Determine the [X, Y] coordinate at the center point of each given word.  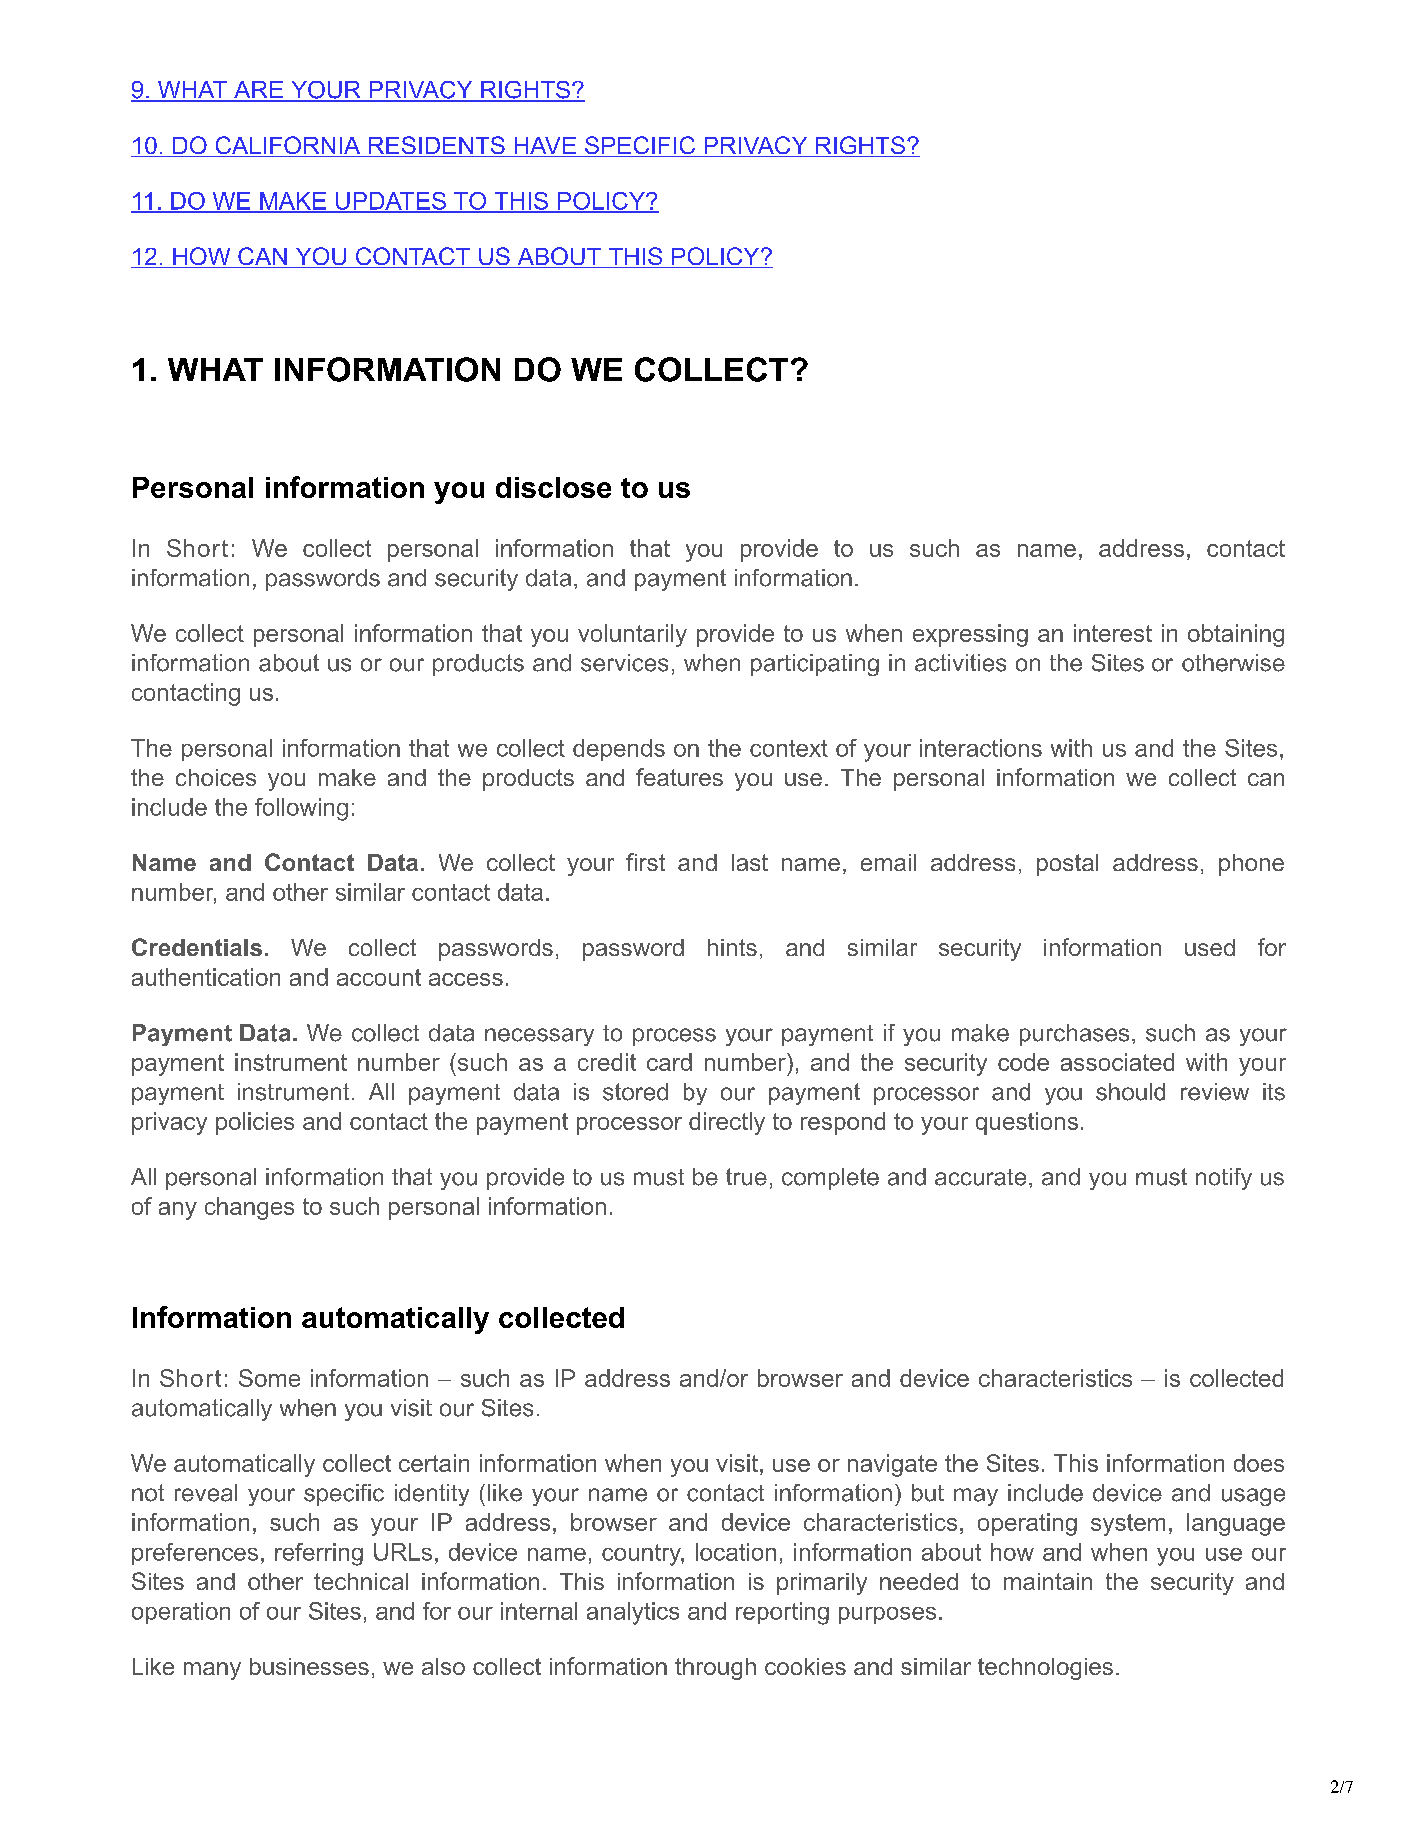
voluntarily [632, 635]
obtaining [1236, 635]
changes [249, 1208]
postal [1067, 865]
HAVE [545, 145]
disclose [553, 487]
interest [1113, 633]
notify [1224, 1179]
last [750, 862]
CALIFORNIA [288, 146]
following [301, 809]
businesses [309, 1666]
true [746, 1177]
